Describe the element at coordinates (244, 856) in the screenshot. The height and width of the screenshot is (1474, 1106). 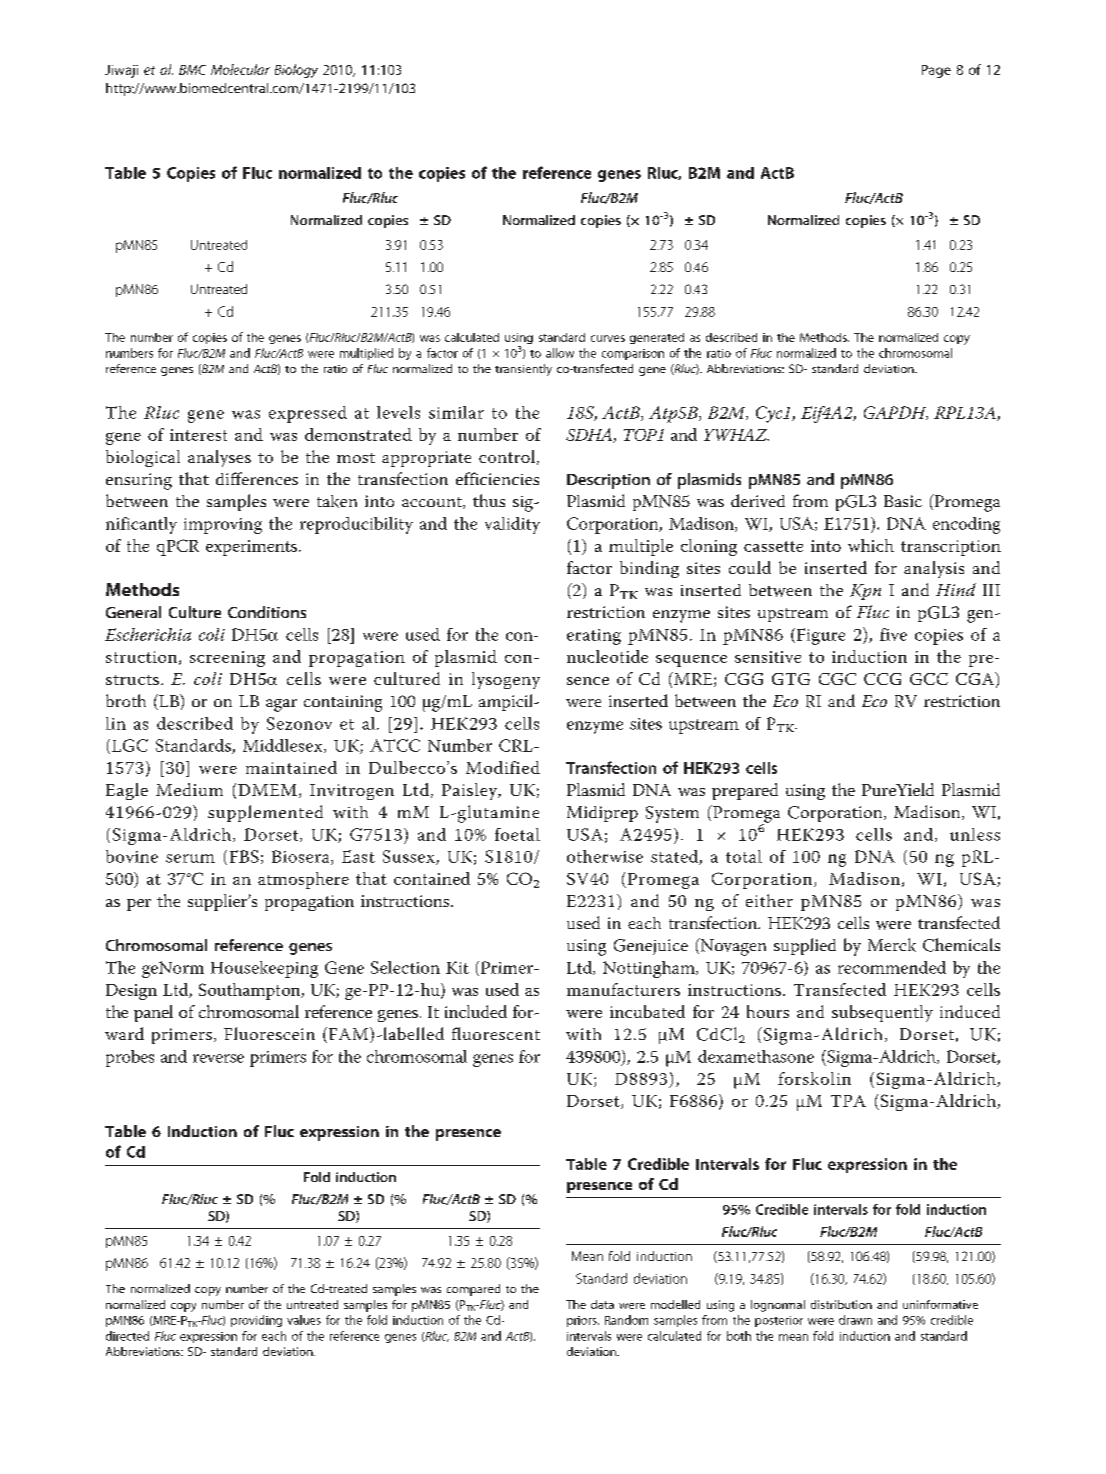
I see `FBS` at that location.
